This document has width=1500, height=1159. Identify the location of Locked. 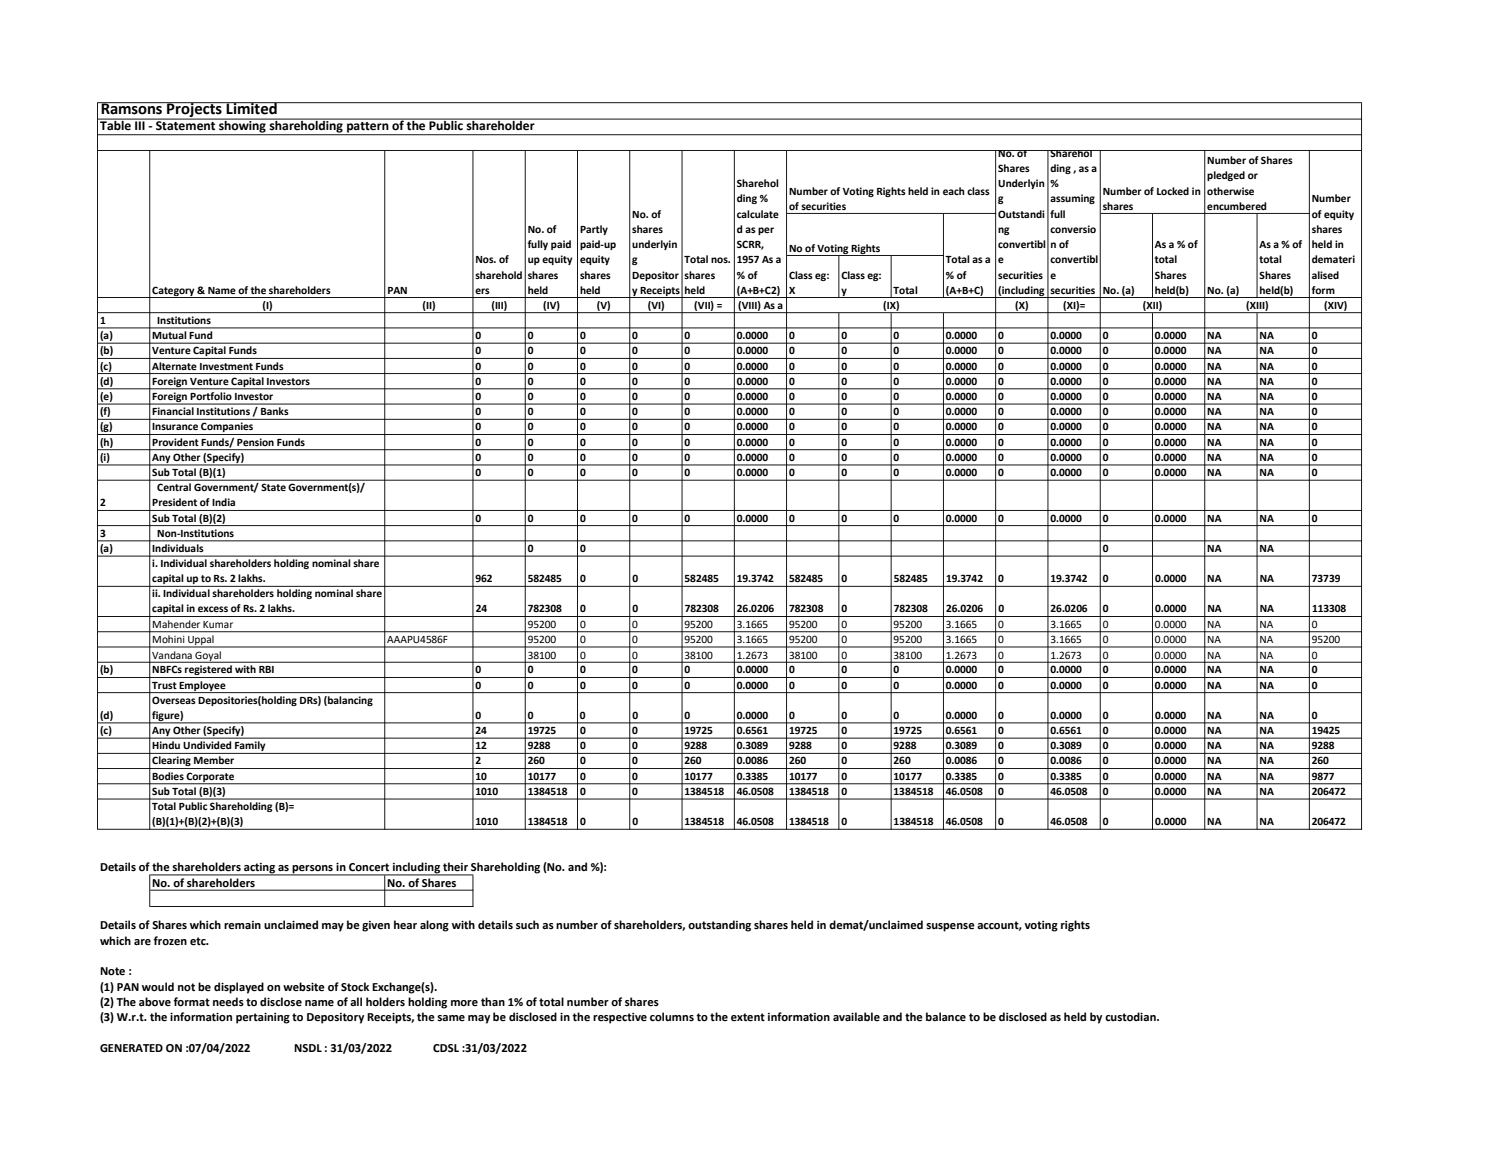
(1173, 191).
